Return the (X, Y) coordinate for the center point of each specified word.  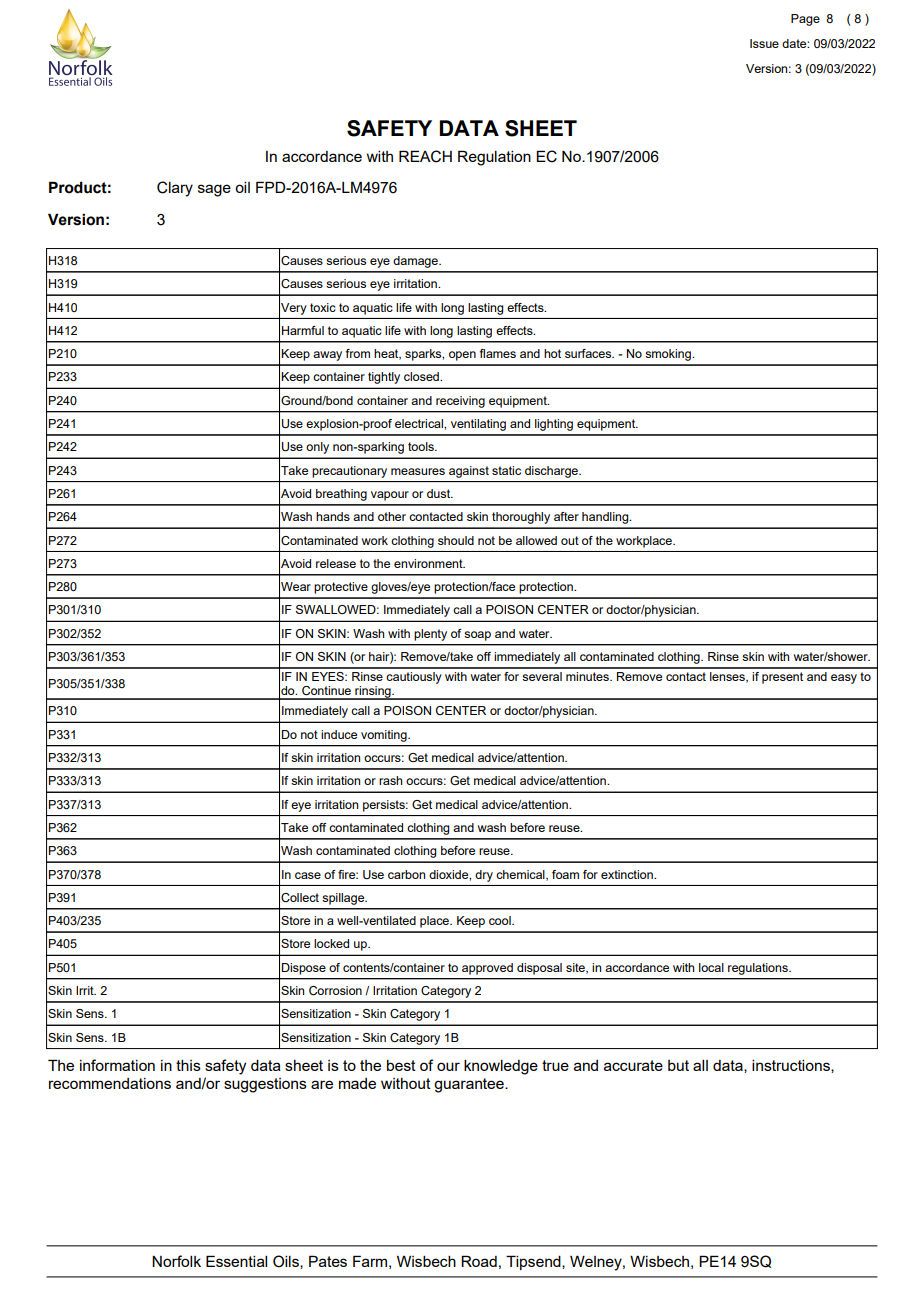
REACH (425, 156)
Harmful (303, 330)
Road (479, 1261)
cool (501, 920)
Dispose (304, 969)
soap (477, 636)
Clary (175, 189)
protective (341, 588)
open (462, 356)
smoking (669, 355)
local (711, 967)
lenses (728, 677)
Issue (764, 43)
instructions (792, 1066)
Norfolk (176, 1261)
